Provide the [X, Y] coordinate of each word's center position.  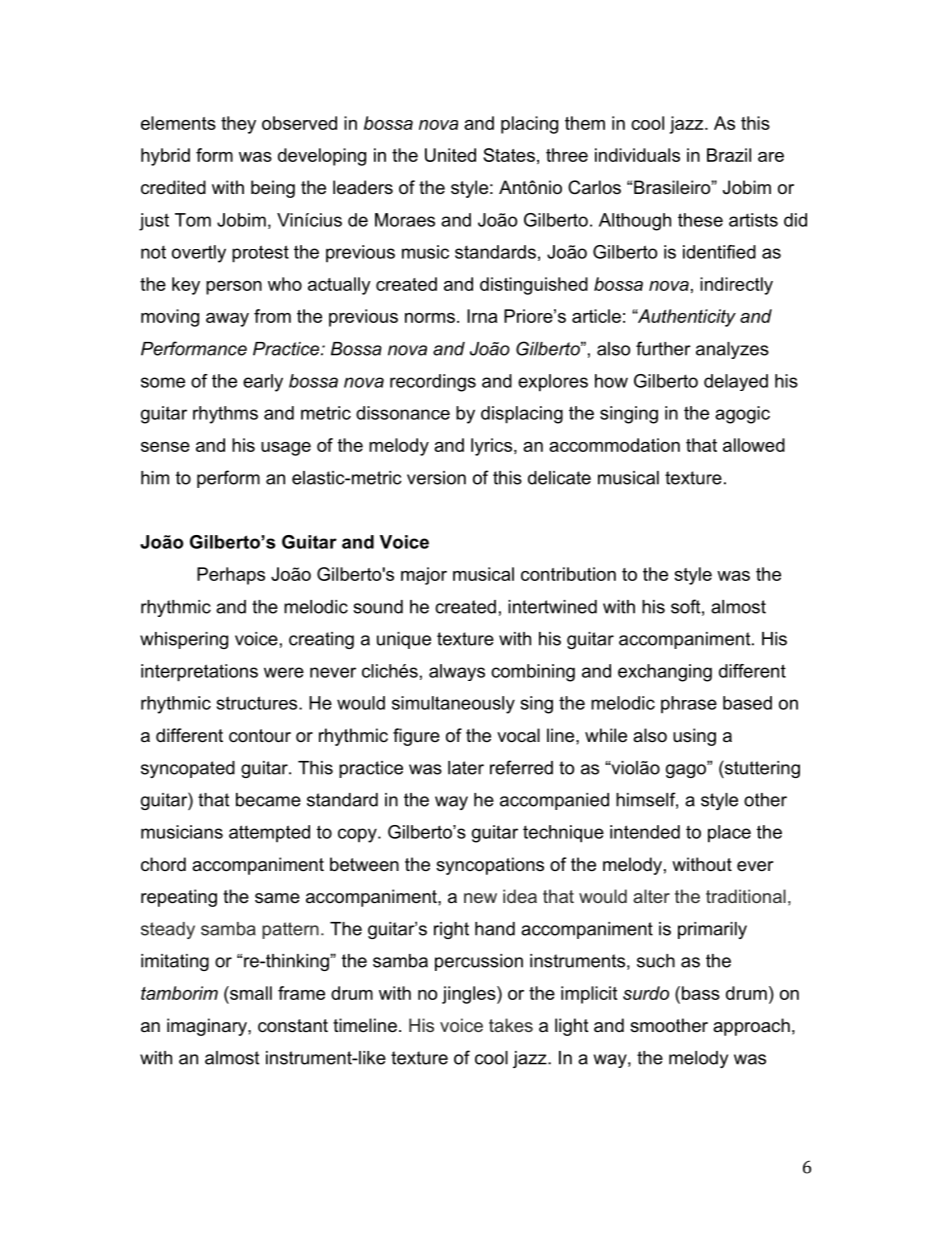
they [238, 125]
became [268, 800]
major [424, 576]
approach [751, 1027]
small [250, 993]
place [729, 834]
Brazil [729, 155]
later [466, 768]
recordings [433, 383]
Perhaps [231, 576]
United [450, 155]
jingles [470, 995]
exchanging [665, 673]
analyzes [732, 350]
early [263, 383]
